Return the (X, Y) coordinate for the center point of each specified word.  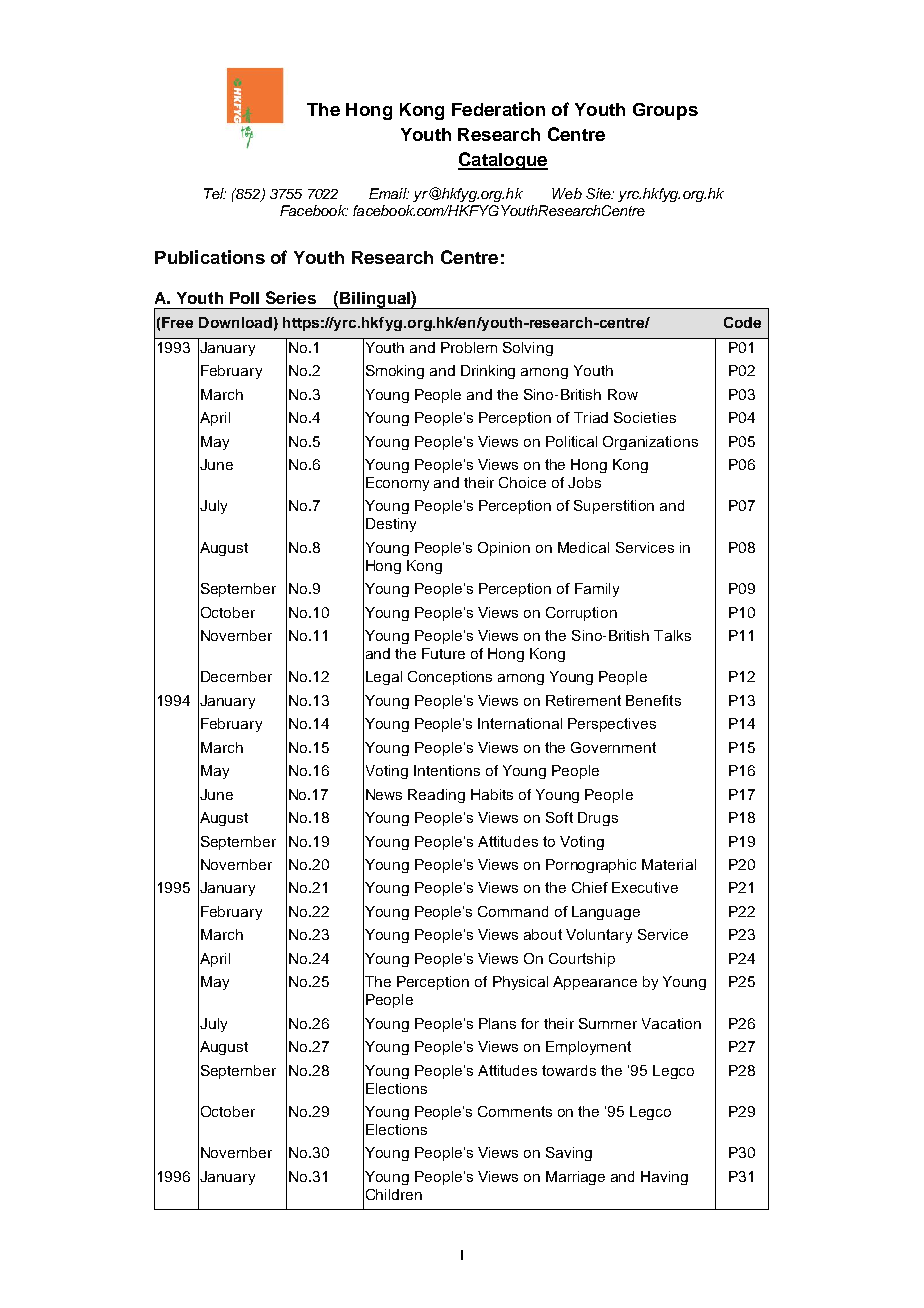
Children (394, 1194)
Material (669, 864)
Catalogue (503, 161)
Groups (665, 111)
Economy (397, 484)
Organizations (650, 443)
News (384, 794)
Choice (522, 482)
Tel (215, 193)
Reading (436, 796)
